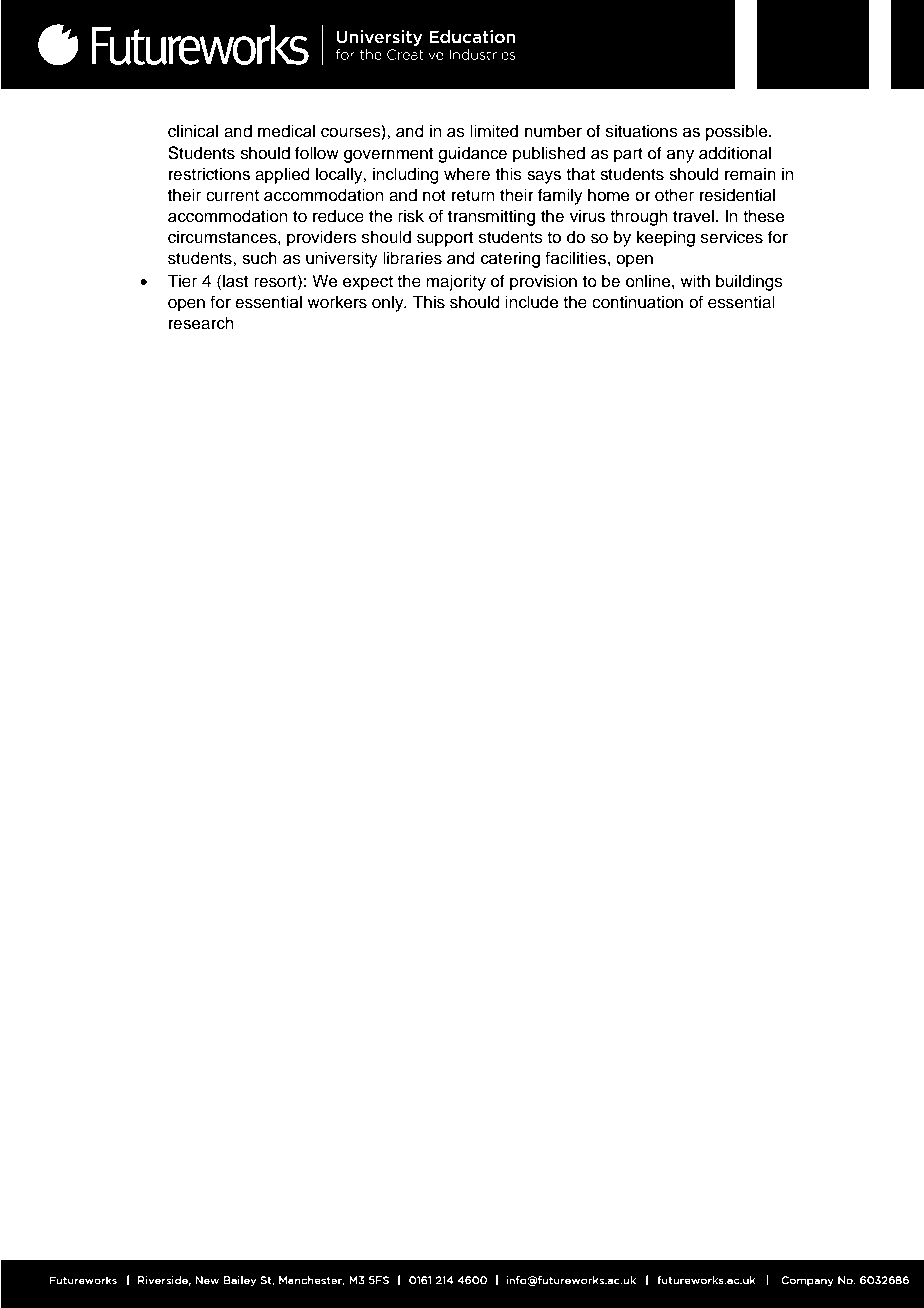  Describe the element at coordinates (473, 196) in the page. I see `return` at that location.
